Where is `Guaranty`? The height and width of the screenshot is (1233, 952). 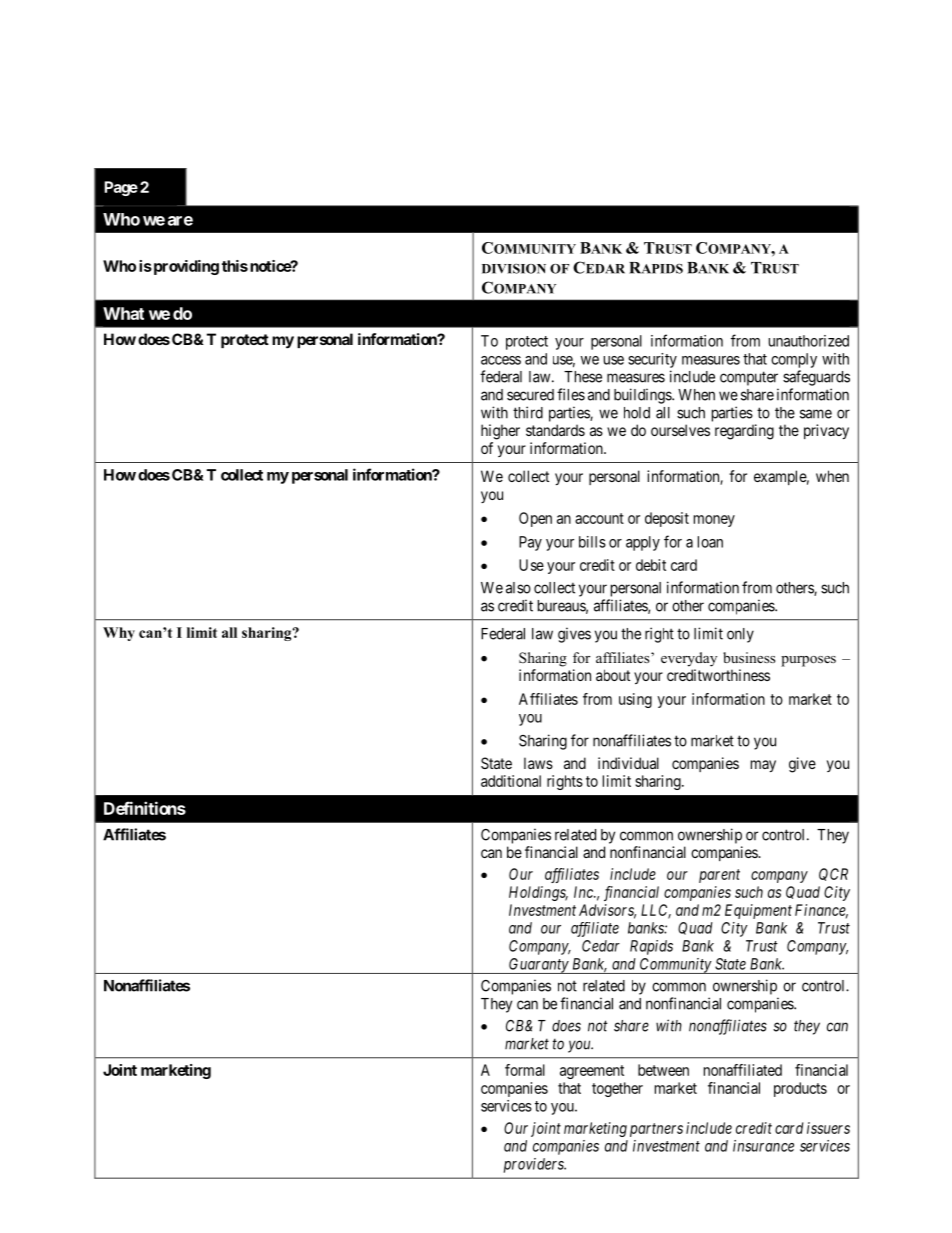
Guaranty is located at coordinates (538, 966).
